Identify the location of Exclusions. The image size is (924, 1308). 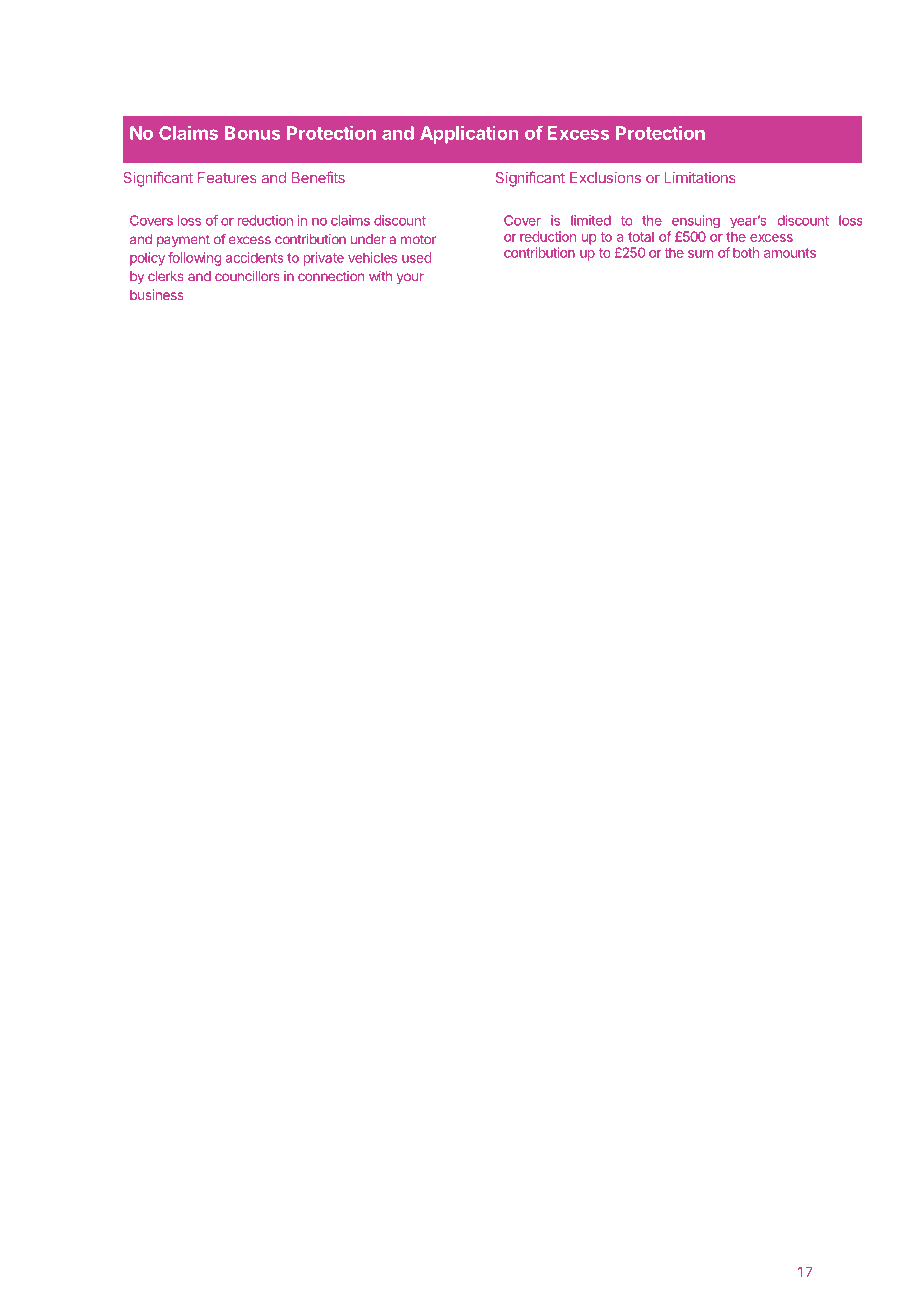
(605, 177).
